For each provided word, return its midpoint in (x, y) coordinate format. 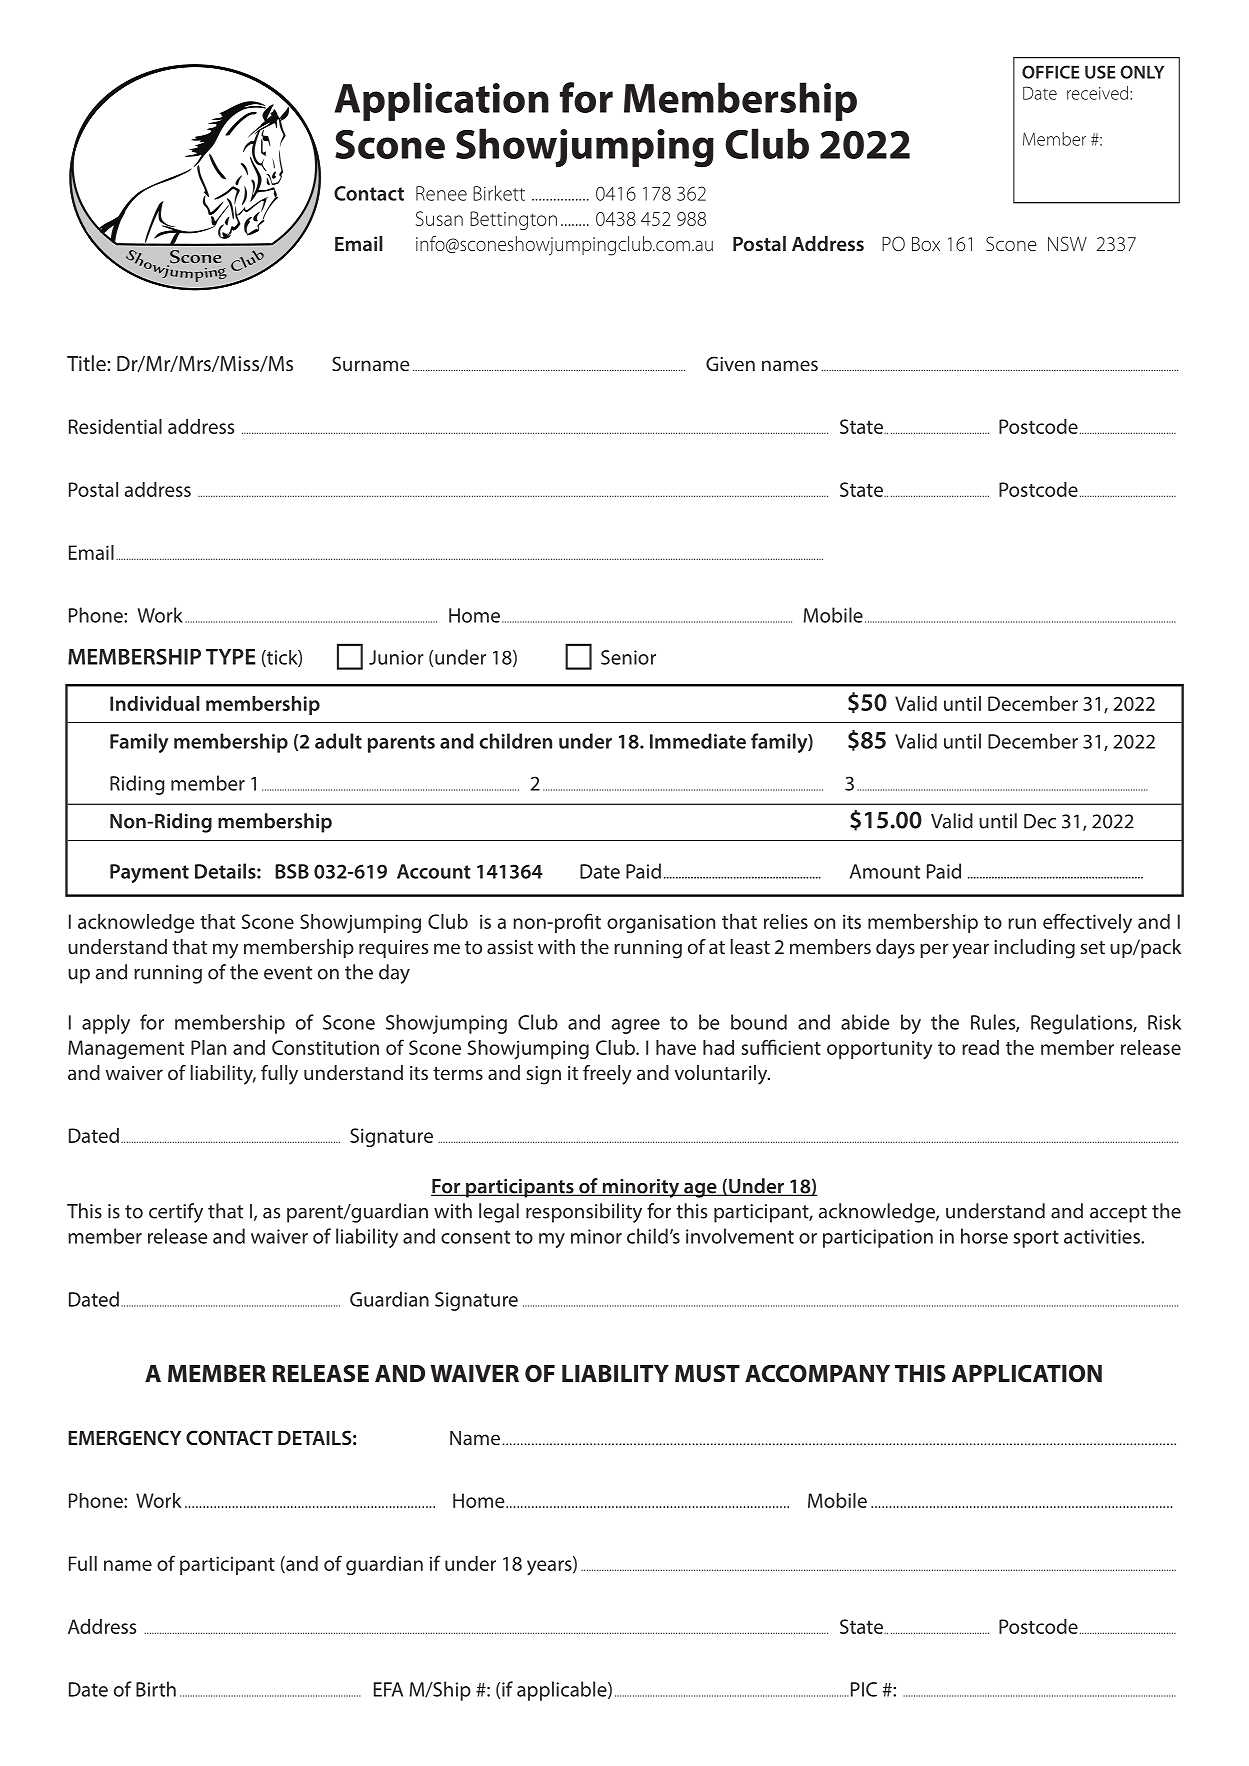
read (980, 1047)
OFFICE (1051, 72)
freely (607, 1075)
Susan (439, 218)
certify (176, 1213)
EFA (388, 1689)
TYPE (231, 657)
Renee (441, 193)
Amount (885, 871)
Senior (628, 657)
